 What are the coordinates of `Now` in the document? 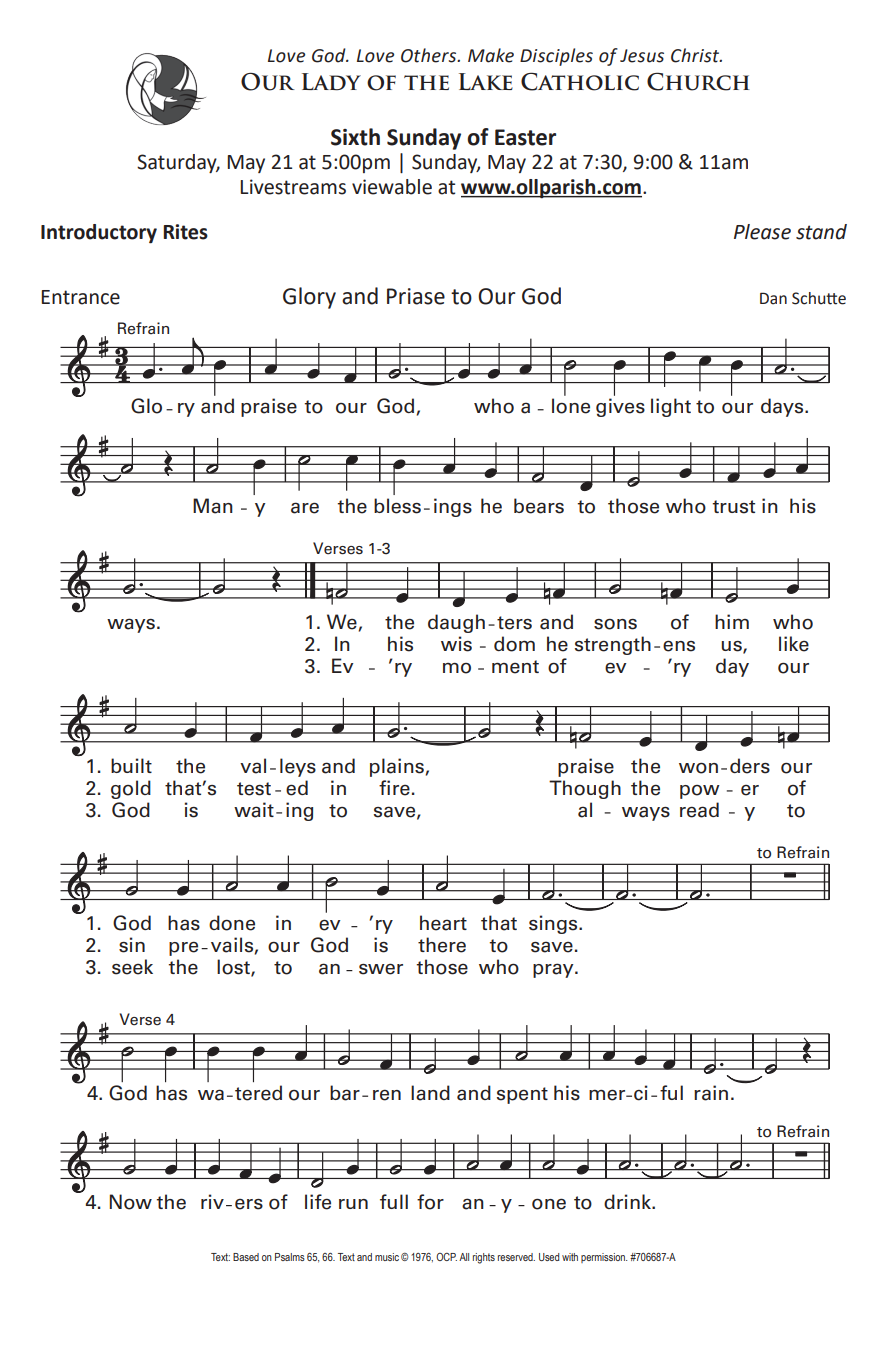 It's located at (131, 1202).
